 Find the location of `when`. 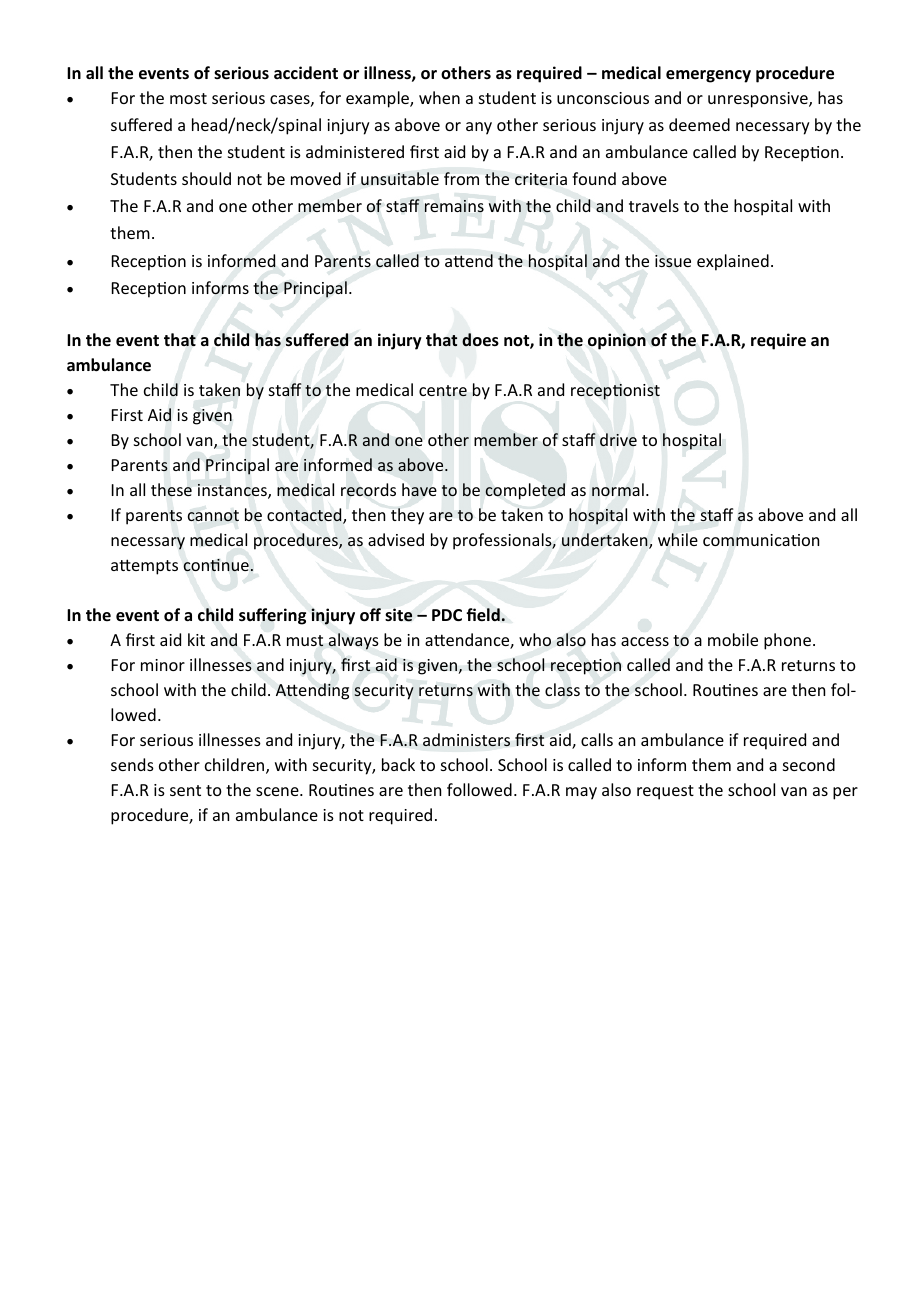

when is located at coordinates (439, 97).
